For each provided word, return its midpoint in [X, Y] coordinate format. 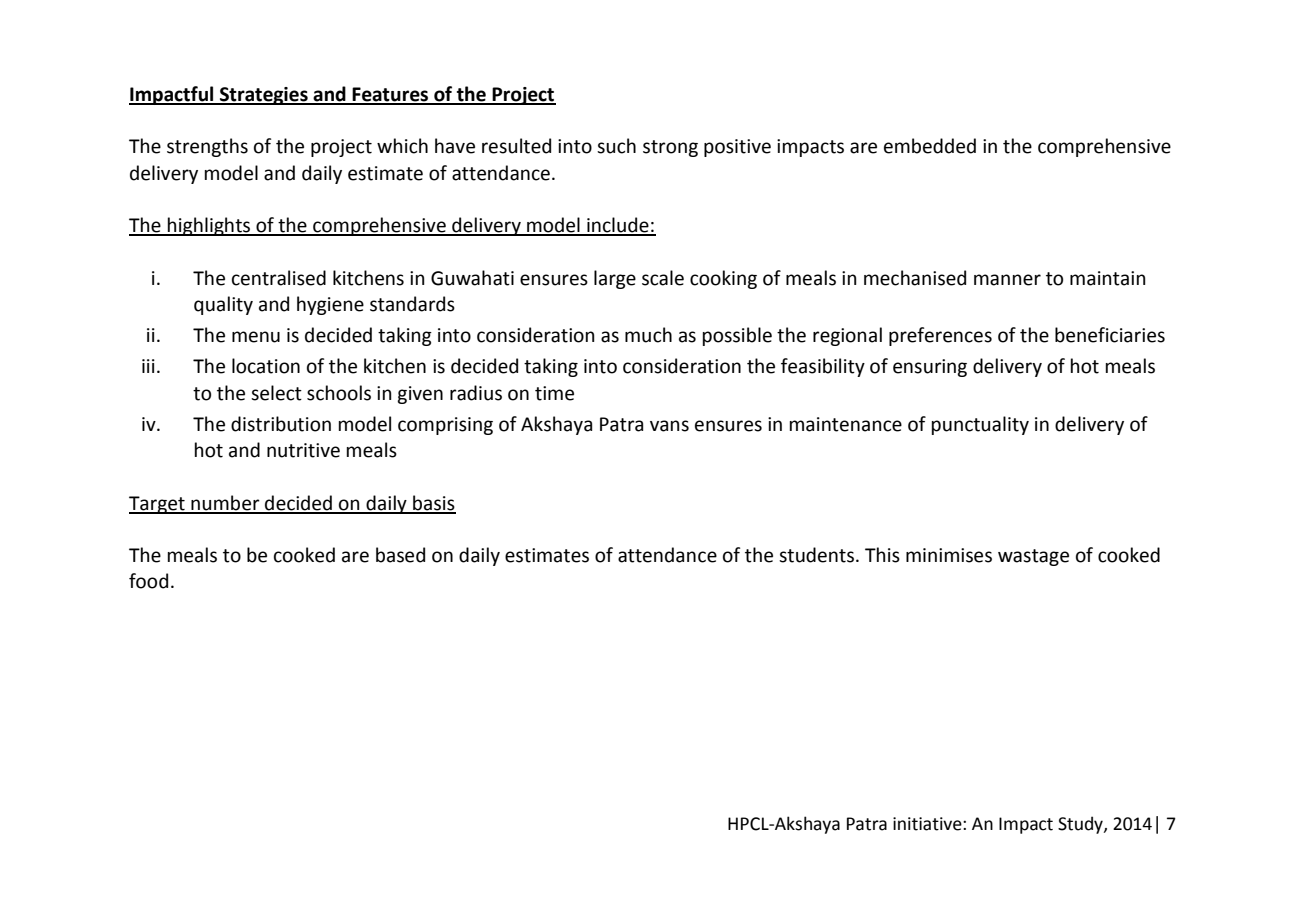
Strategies [264, 96]
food [148, 581]
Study [1081, 825]
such [616, 146]
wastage [1033, 557]
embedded [930, 146]
